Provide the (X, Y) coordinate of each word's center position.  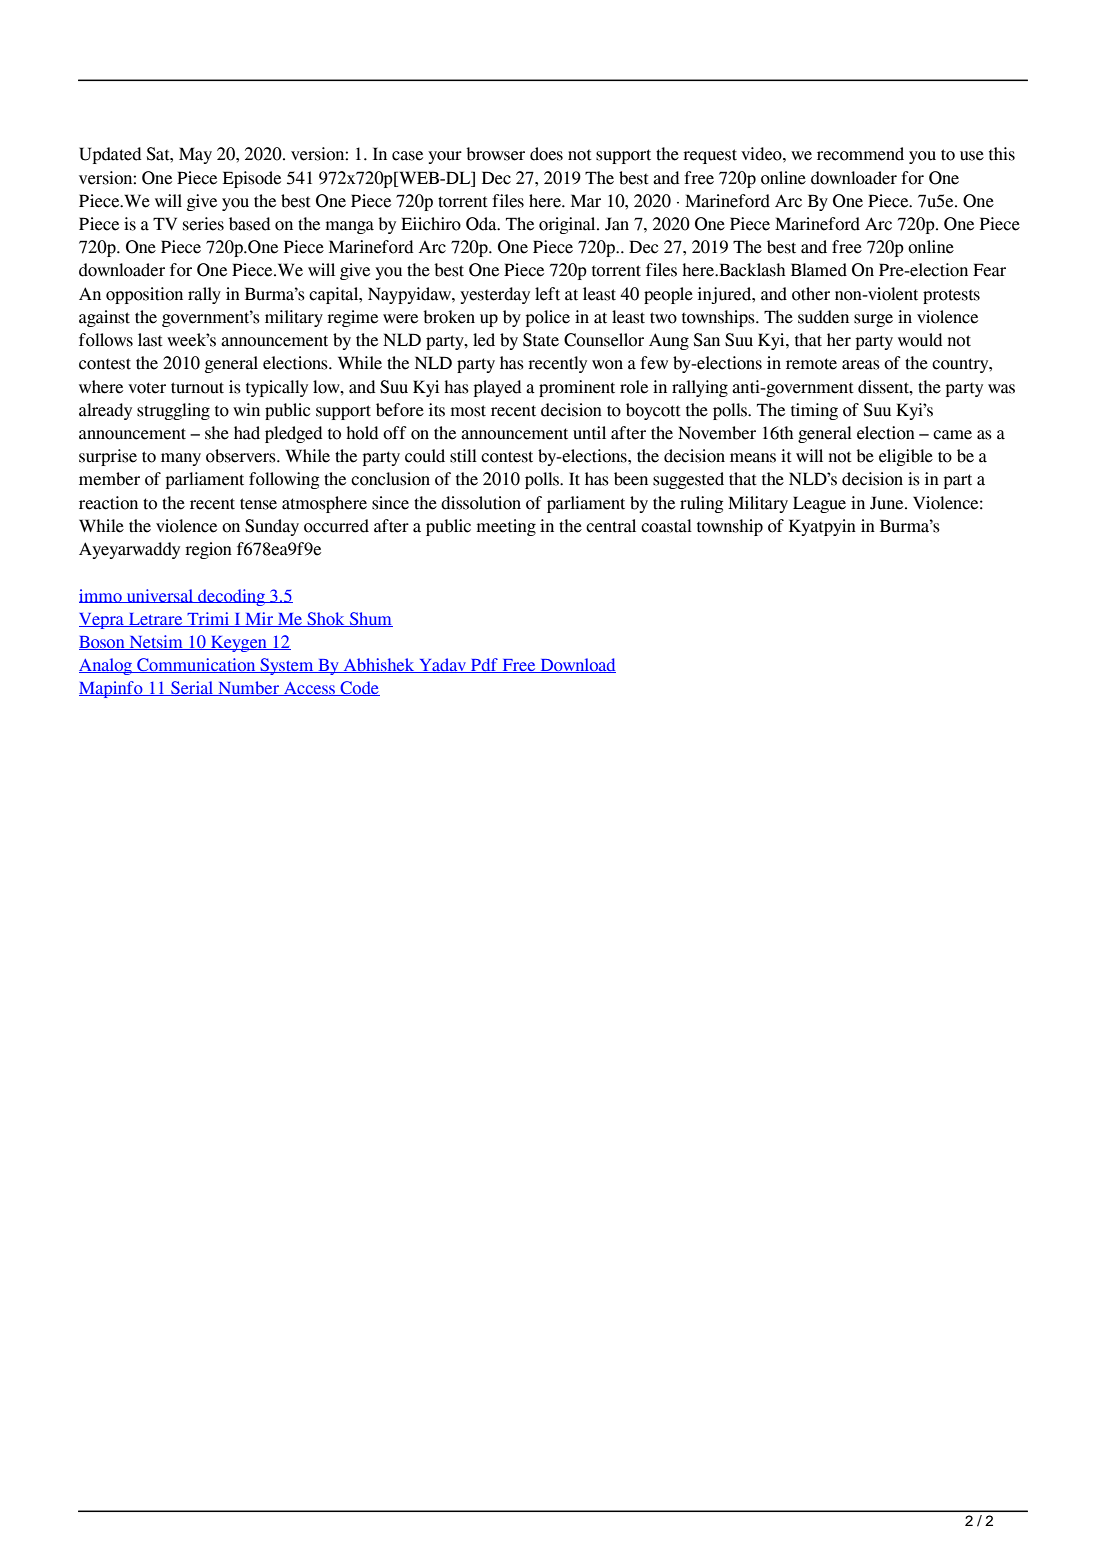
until (589, 433)
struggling (173, 411)
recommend (860, 154)
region (208, 550)
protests (951, 296)
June (888, 503)
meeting (506, 527)
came (952, 435)
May (195, 155)
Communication (196, 665)
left (547, 294)
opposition (144, 295)
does (546, 154)
